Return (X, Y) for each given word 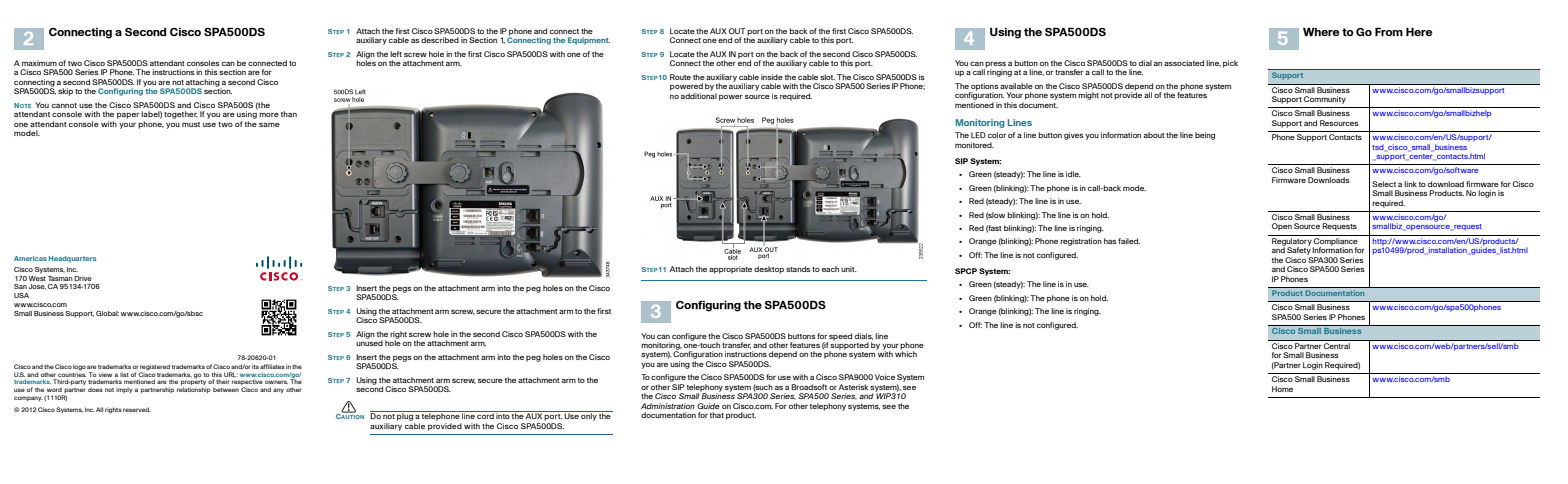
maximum (39, 63)
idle (1073, 174)
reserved (137, 409)
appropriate (730, 270)
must (191, 124)
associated (1184, 63)
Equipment (589, 41)
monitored (974, 145)
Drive (83, 278)
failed (1129, 241)
